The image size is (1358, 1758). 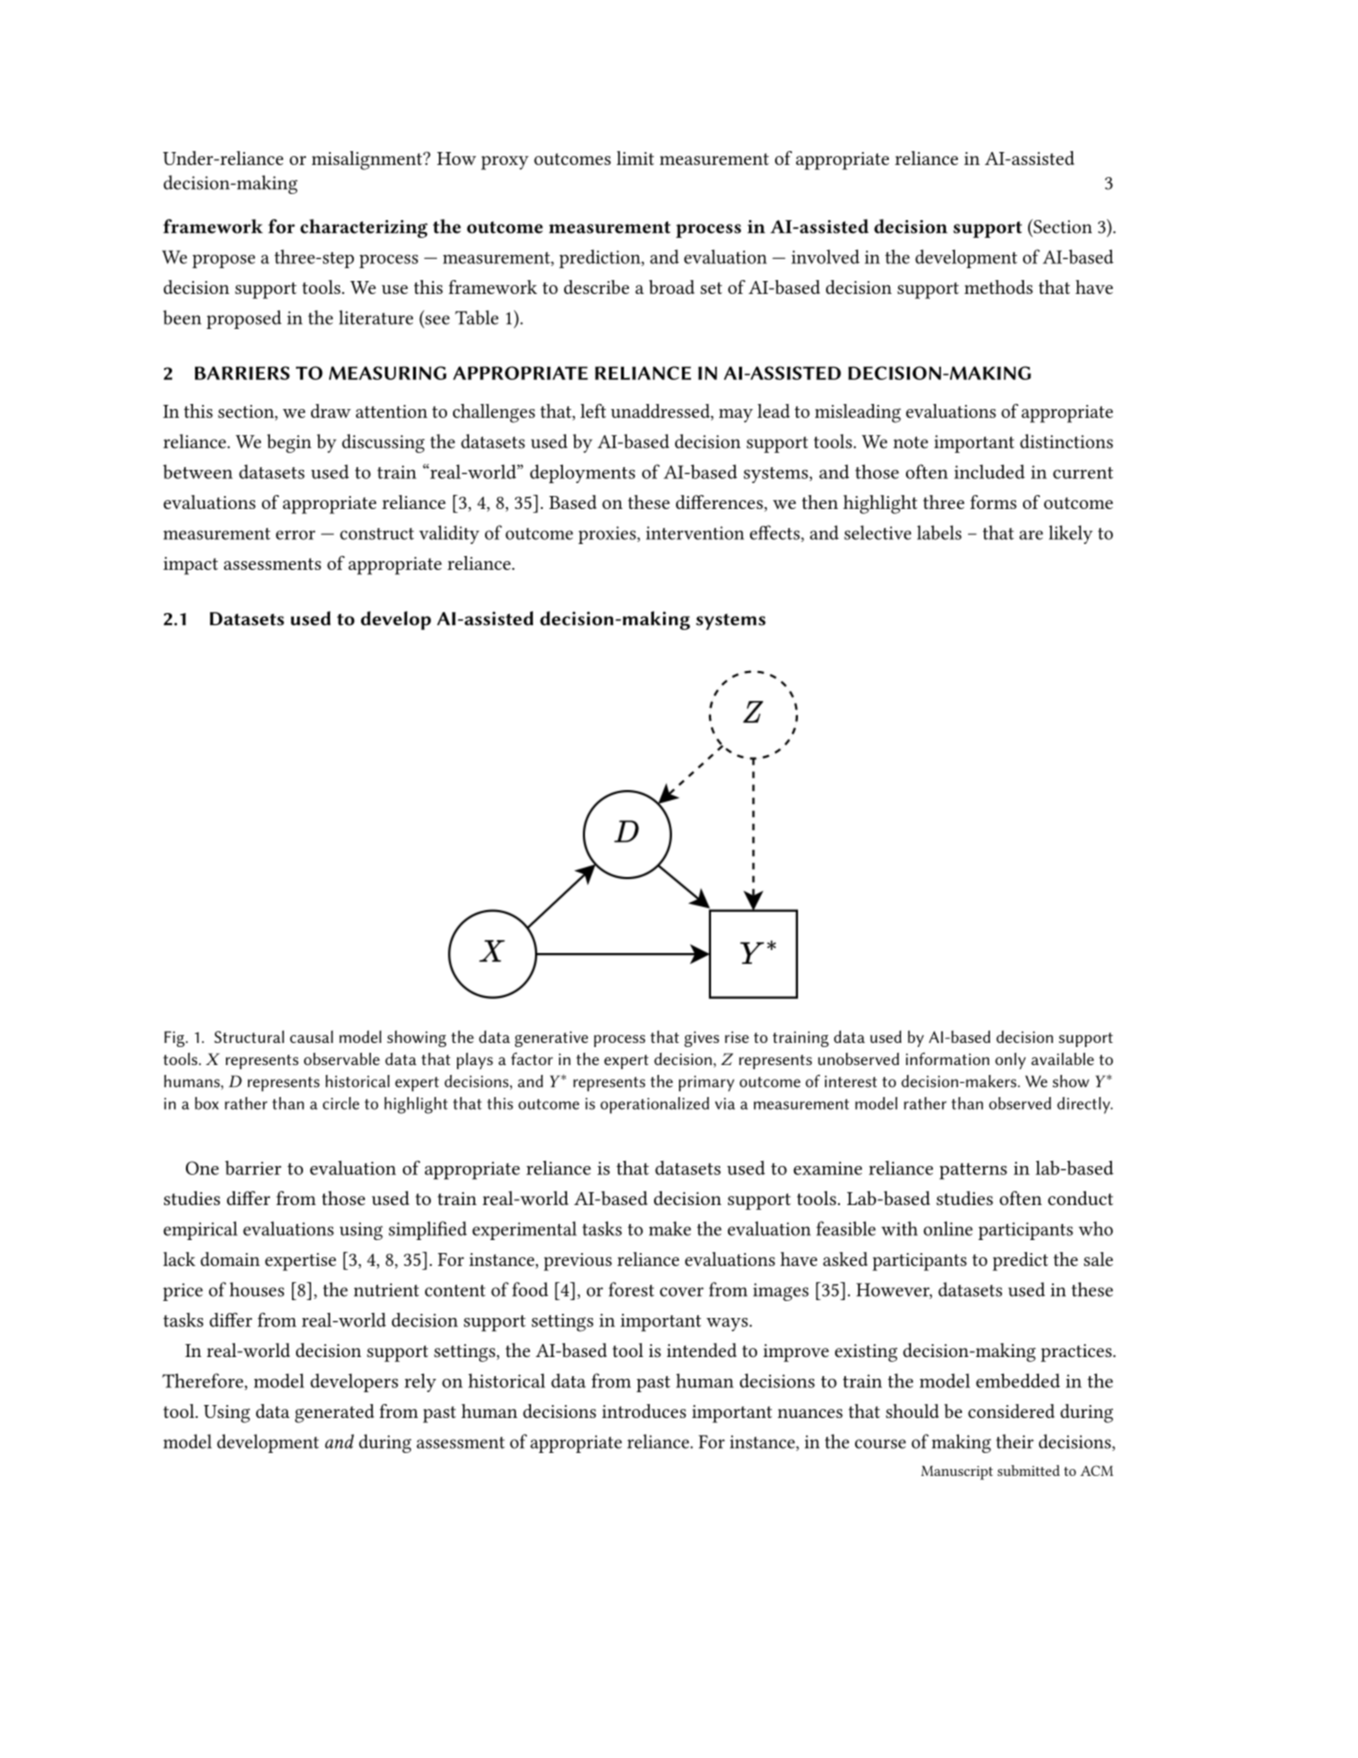 What do you see at coordinates (295, 535) in the screenshot?
I see `error` at bounding box center [295, 535].
